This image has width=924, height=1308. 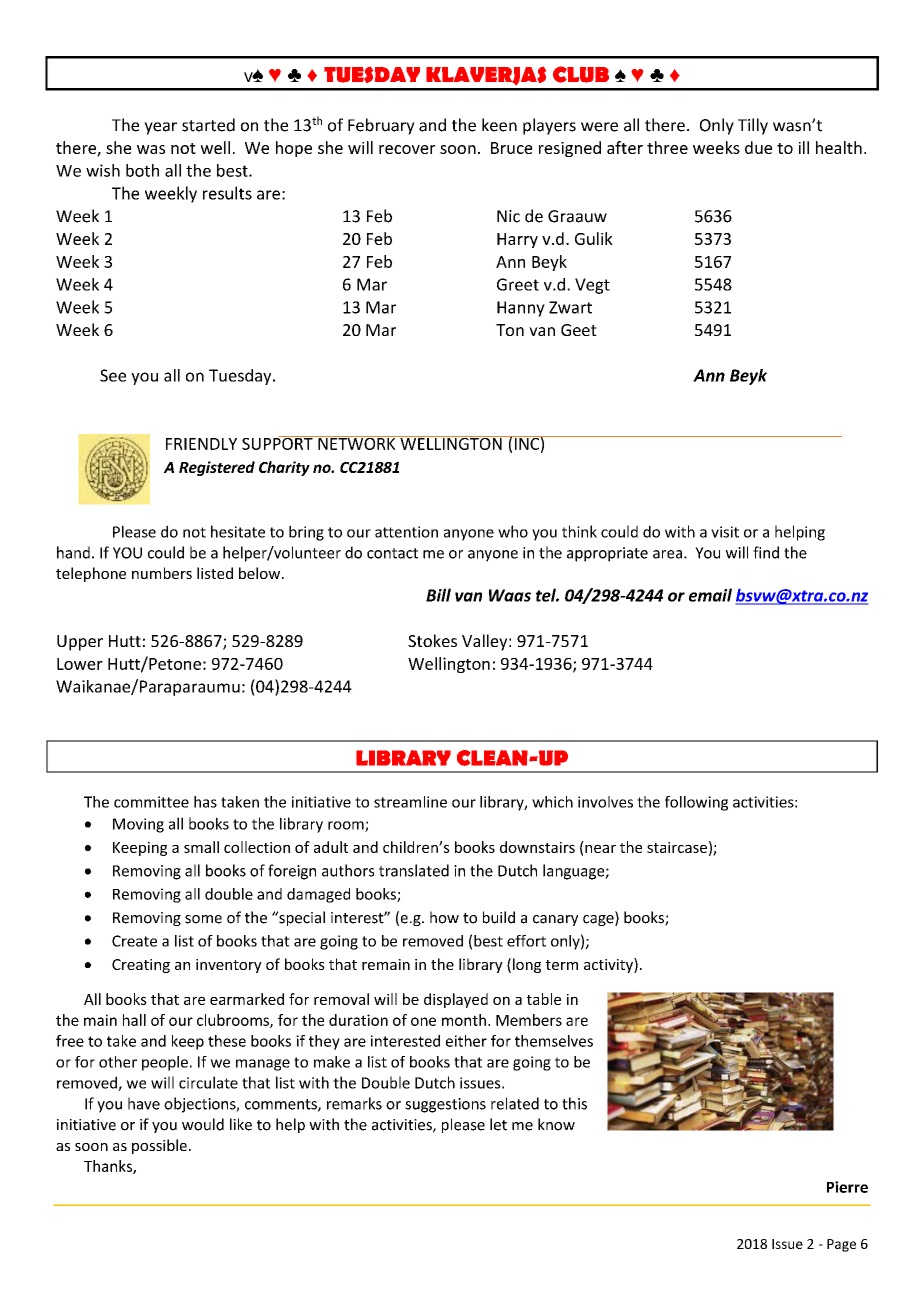 I want to click on recover, so click(x=407, y=149).
